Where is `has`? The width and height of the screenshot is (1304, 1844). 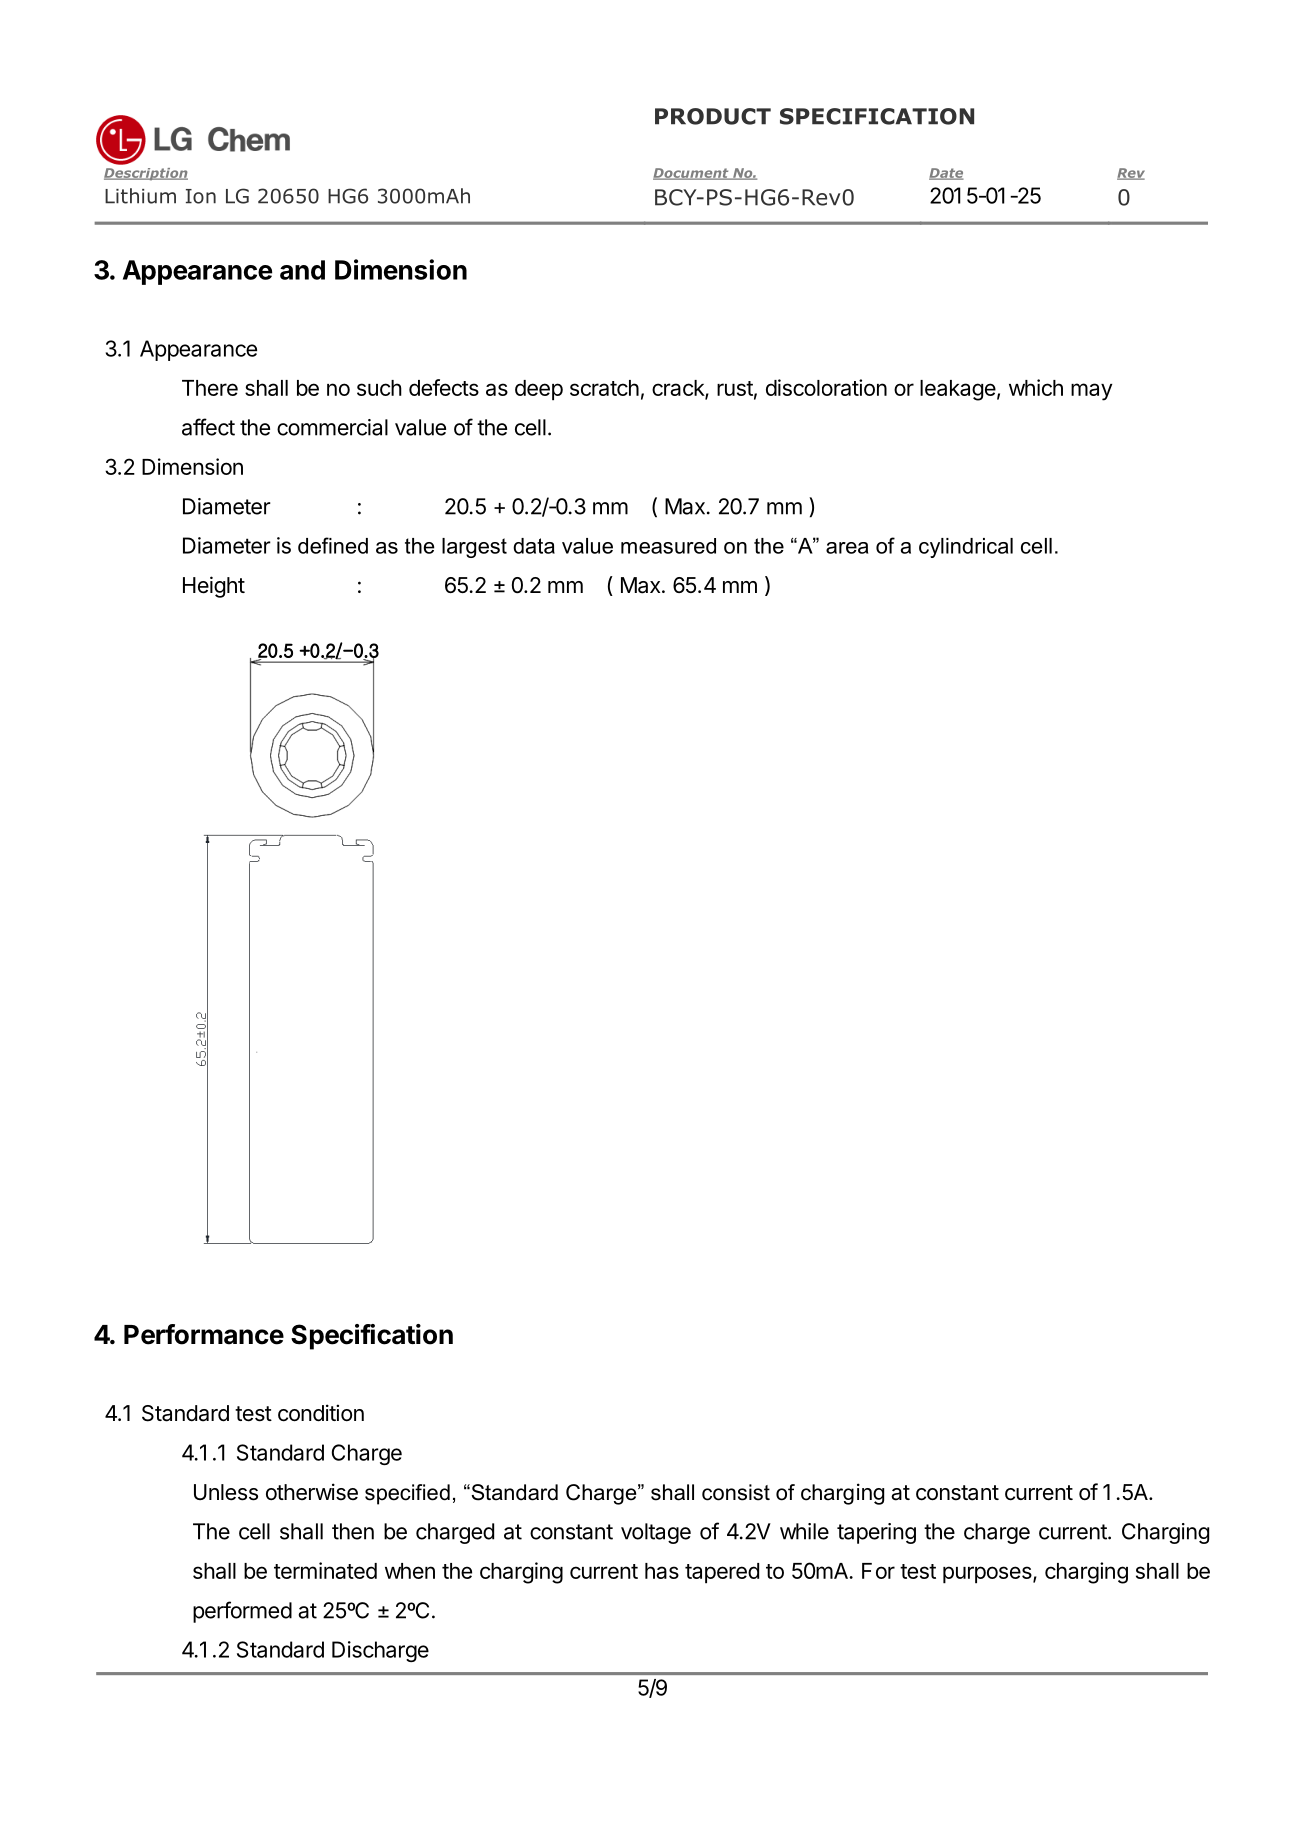
has is located at coordinates (662, 1571).
